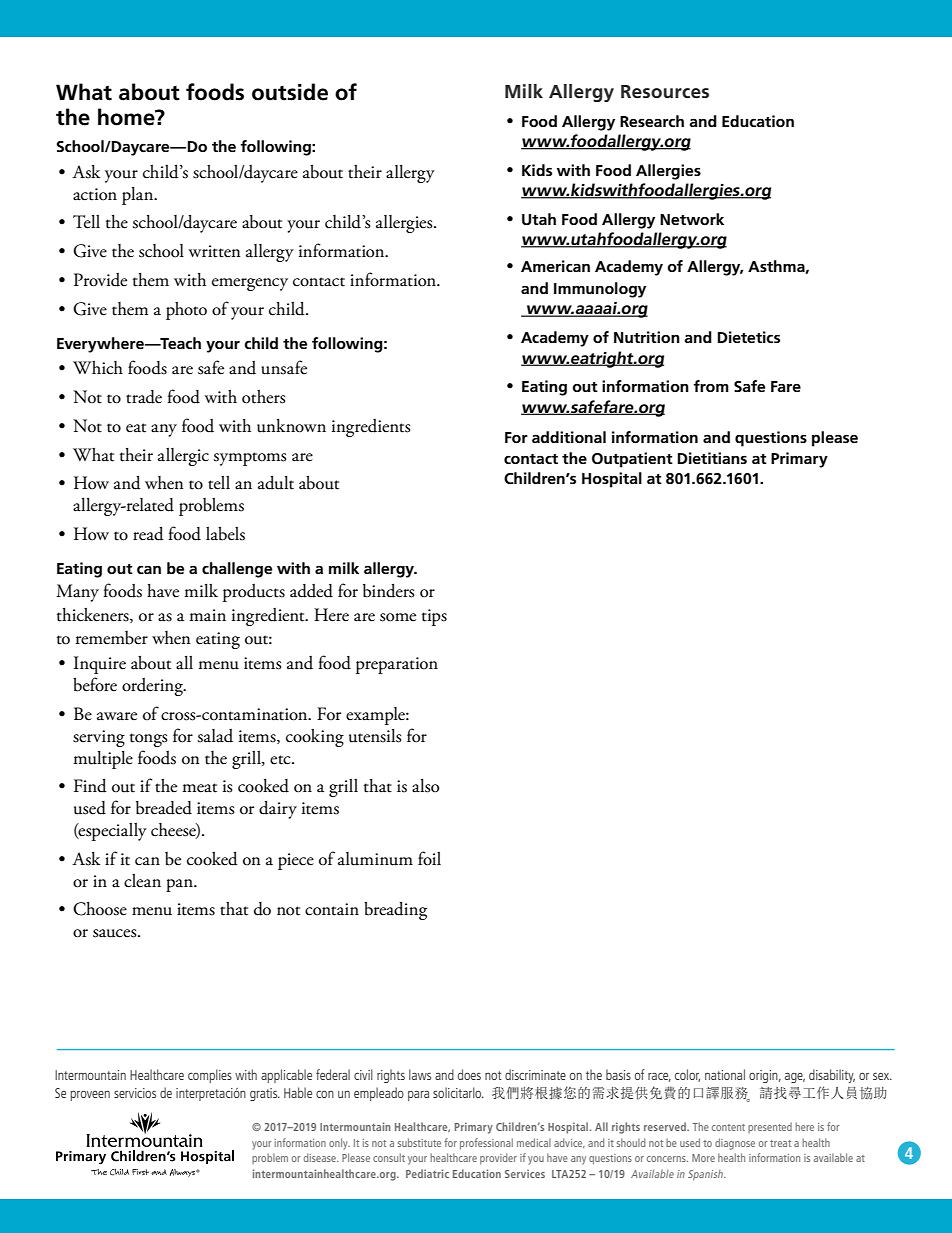 This document has height=1233, width=952. What do you see at coordinates (665, 92) in the document?
I see `Resources` at bounding box center [665, 92].
